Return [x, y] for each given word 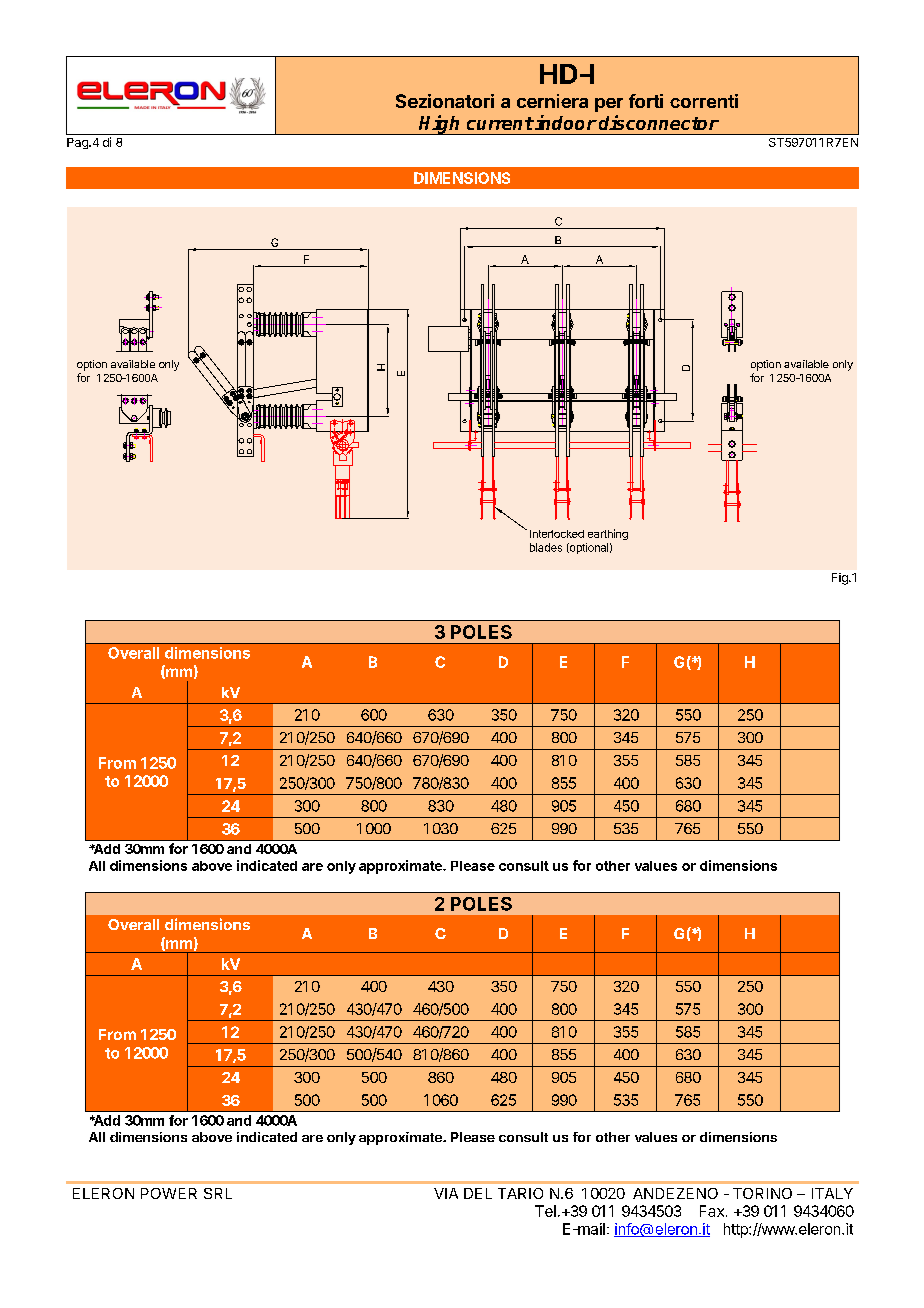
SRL [218, 1193]
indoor [566, 122]
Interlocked [557, 534]
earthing [608, 534]
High [440, 125]
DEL [478, 1193]
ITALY [832, 1193]
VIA [446, 1193]
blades [546, 547]
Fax [712, 1211]
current [500, 123]
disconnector [659, 122]
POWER [169, 1193]
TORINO [762, 1193]
